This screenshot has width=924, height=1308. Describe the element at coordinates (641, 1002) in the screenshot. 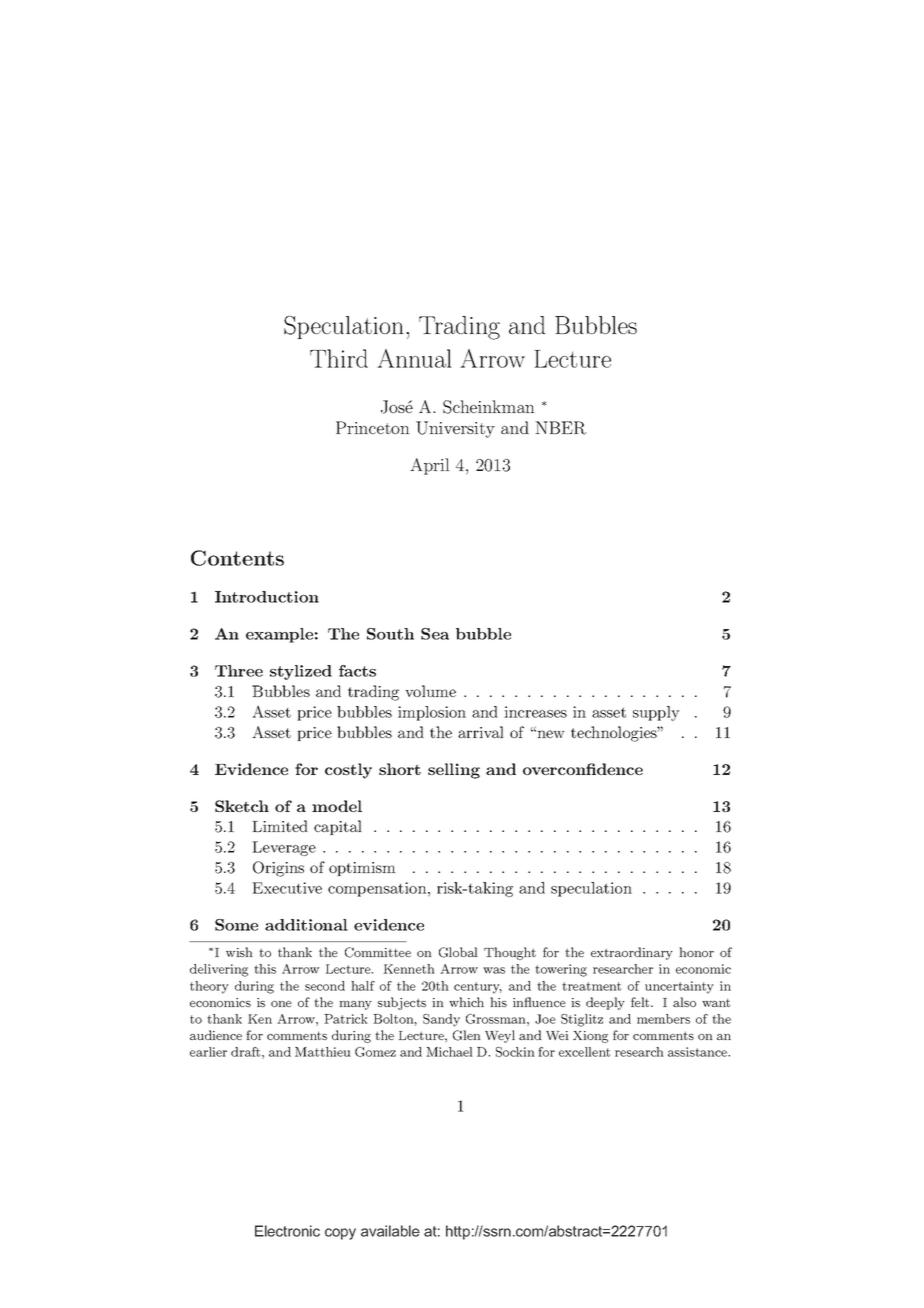

I see `felt` at that location.
